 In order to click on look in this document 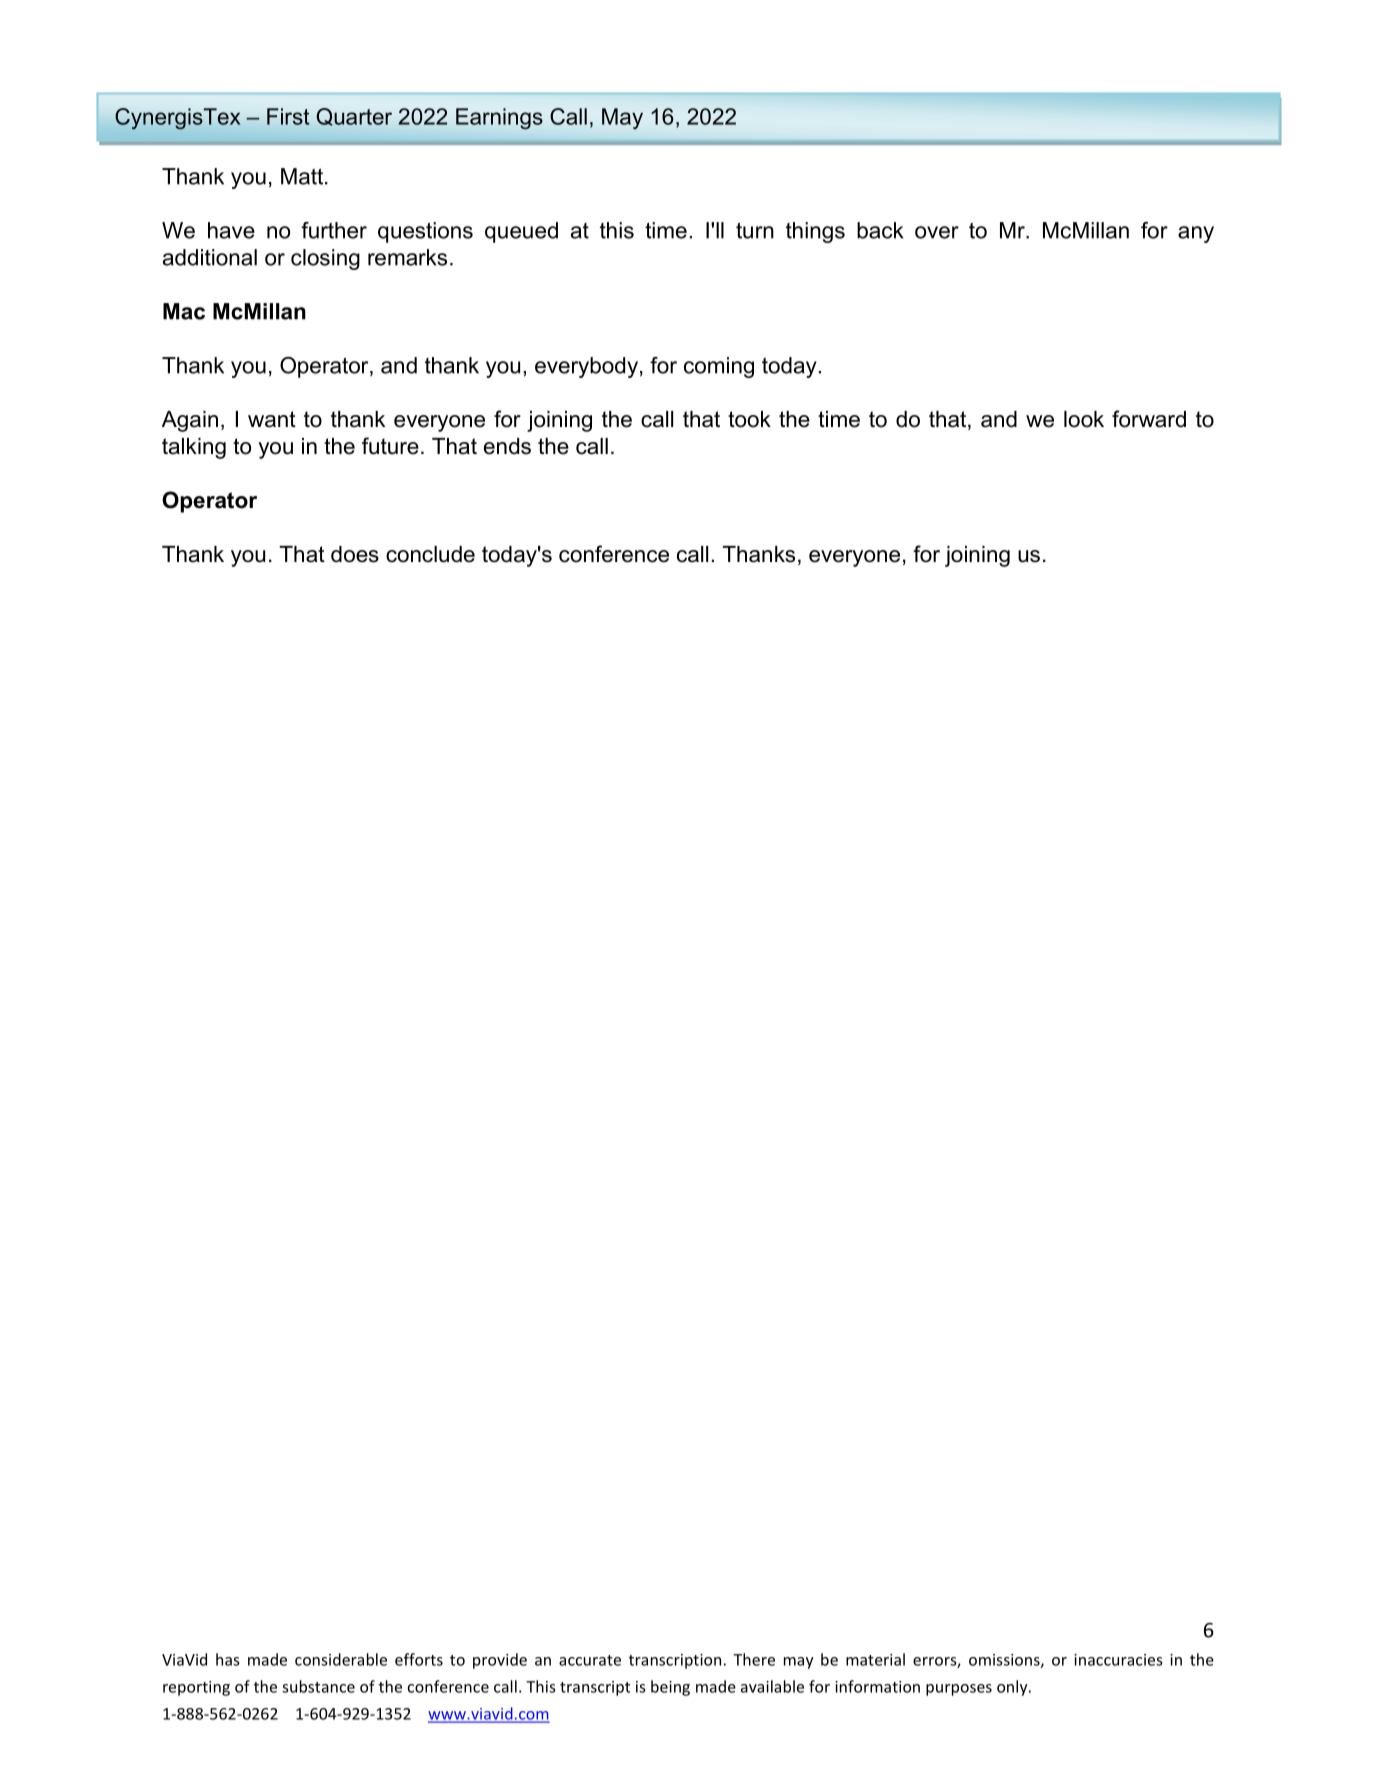, I will do `click(1084, 419)`.
